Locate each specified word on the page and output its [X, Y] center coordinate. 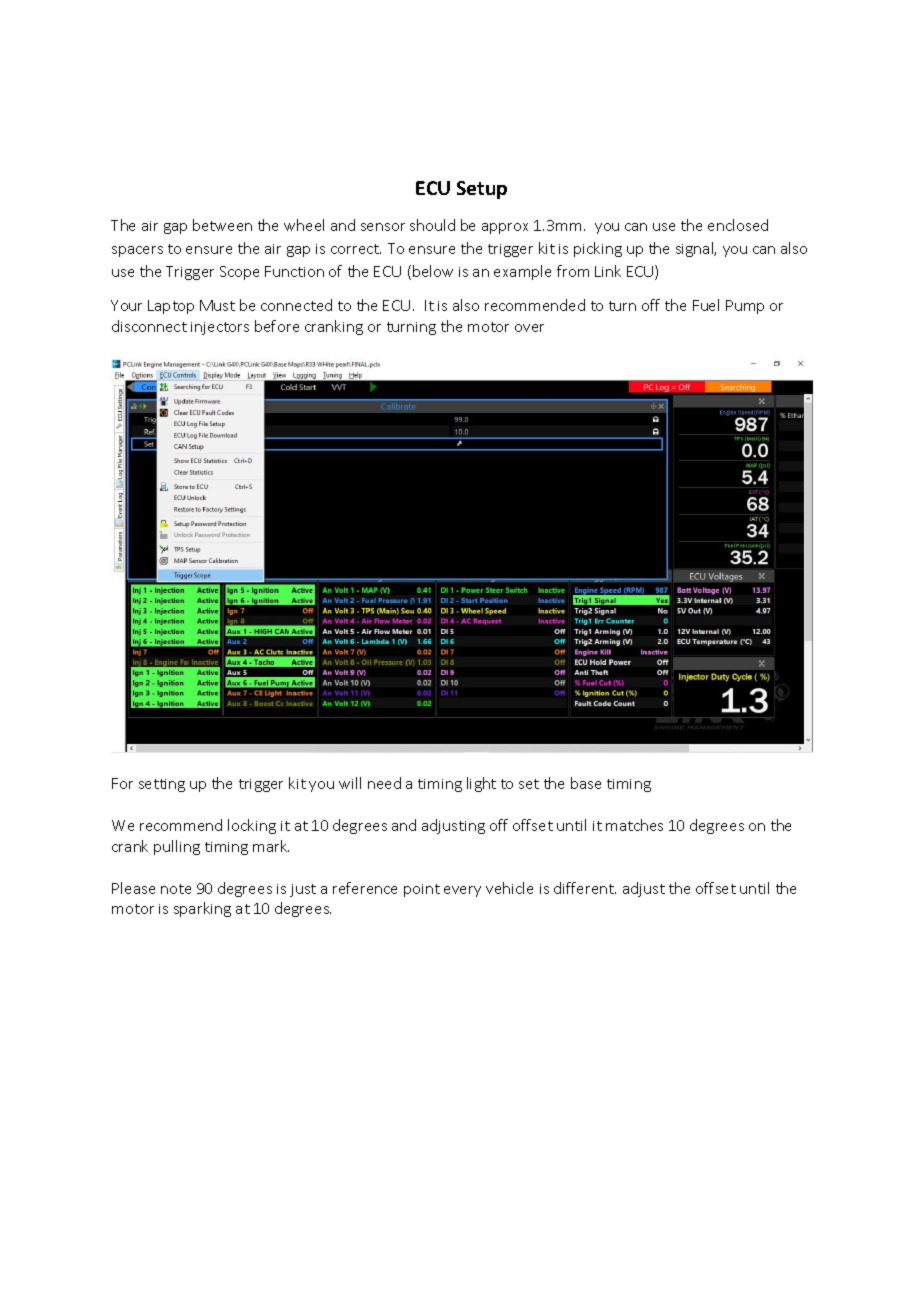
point [422, 890]
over [529, 328]
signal [696, 249]
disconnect [149, 326]
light [481, 784]
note [176, 889]
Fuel [706, 305]
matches [634, 825]
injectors [220, 328]
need [384, 783]
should [432, 225]
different [585, 888]
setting [162, 785]
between [222, 225]
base [586, 783]
